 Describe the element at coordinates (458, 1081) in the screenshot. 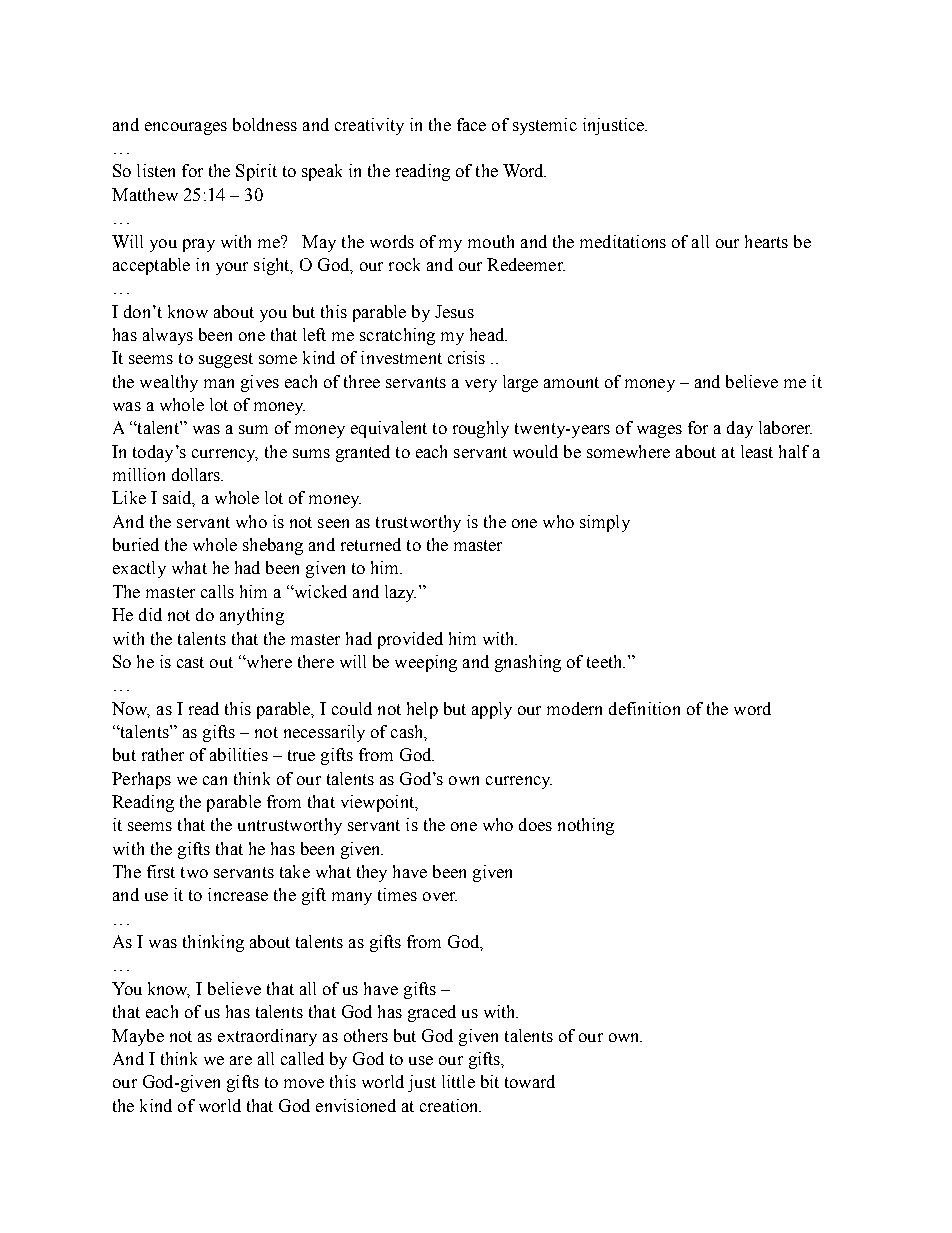

I see `little` at that location.
